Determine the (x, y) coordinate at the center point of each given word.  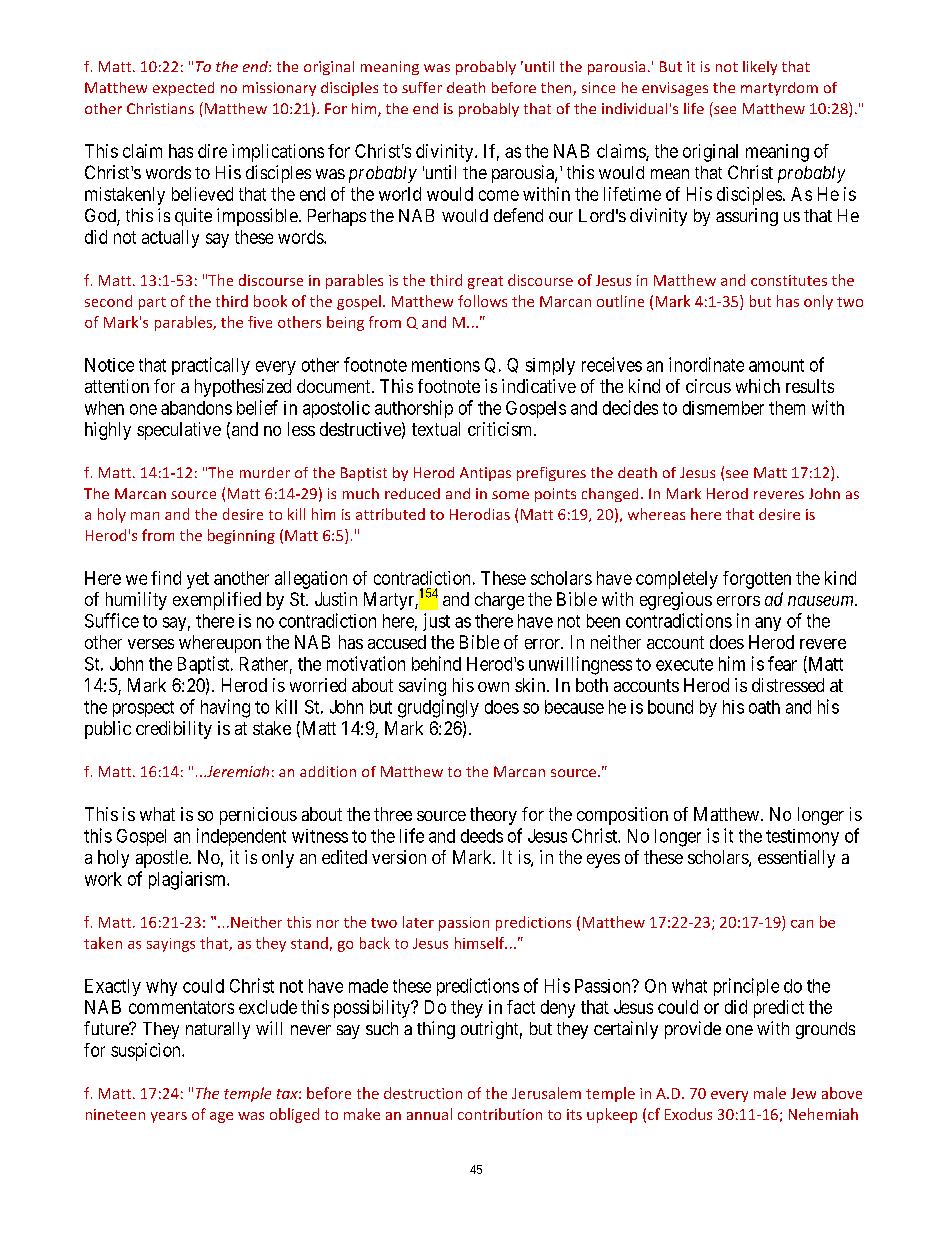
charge (499, 601)
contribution (500, 1114)
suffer (422, 87)
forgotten (757, 580)
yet (198, 580)
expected (183, 89)
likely (760, 68)
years (169, 1117)
